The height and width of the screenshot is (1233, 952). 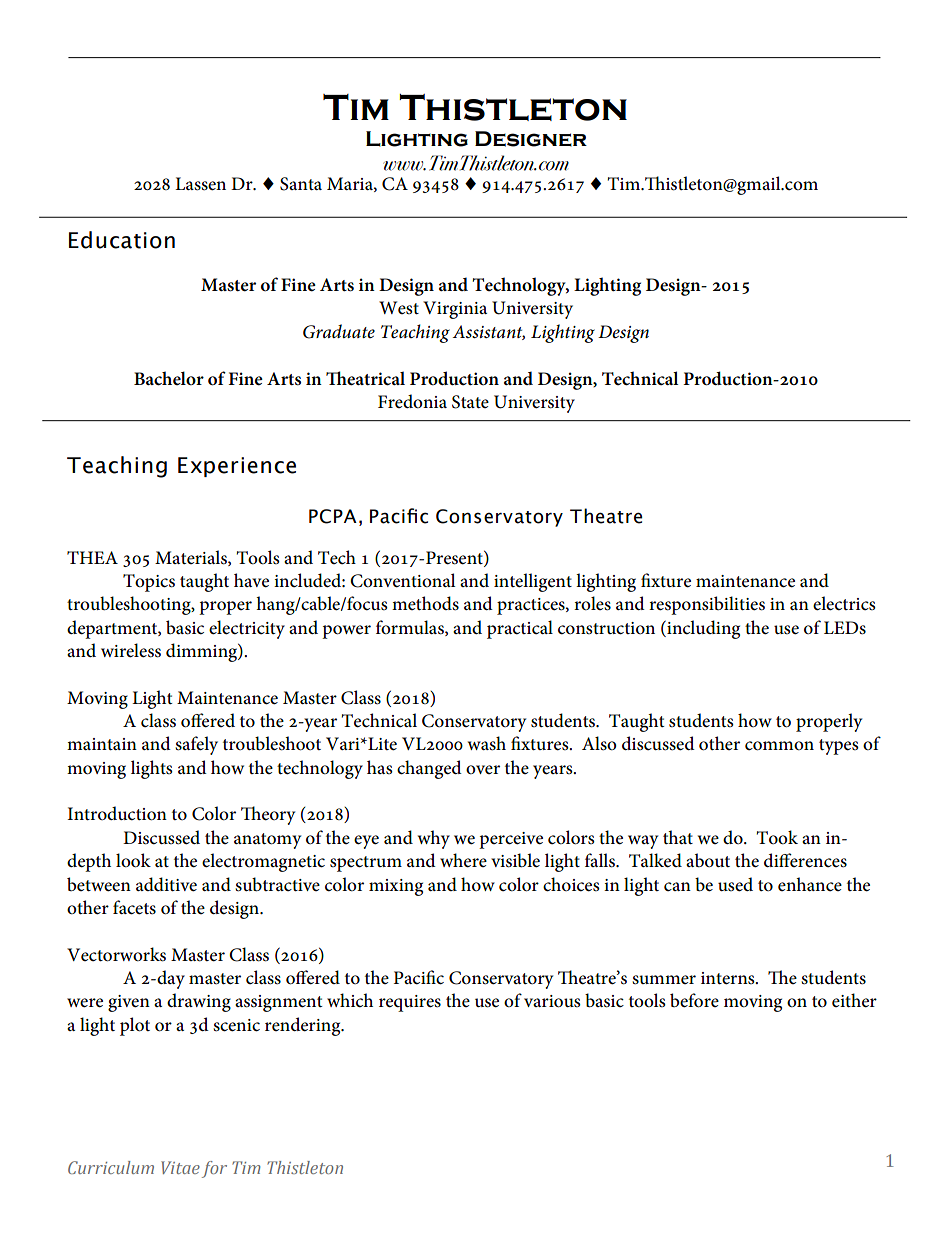 I want to click on before, so click(x=694, y=1000).
